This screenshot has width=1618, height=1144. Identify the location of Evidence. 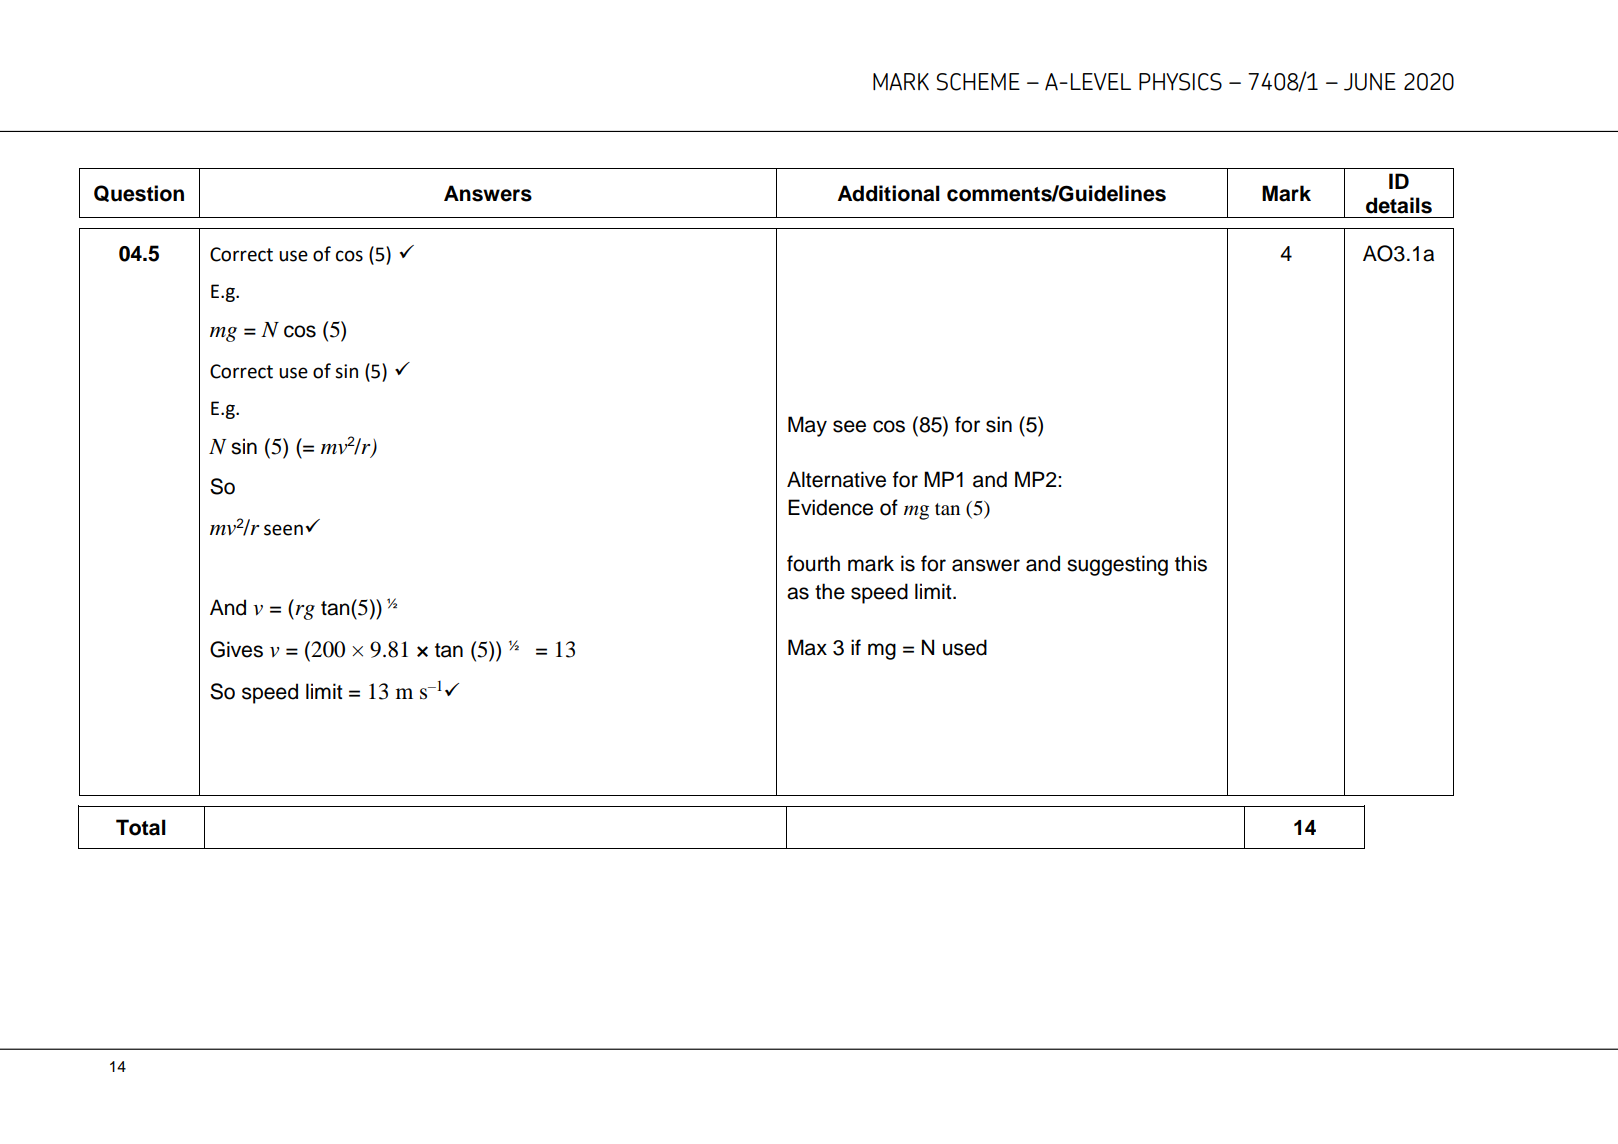
(830, 507).
